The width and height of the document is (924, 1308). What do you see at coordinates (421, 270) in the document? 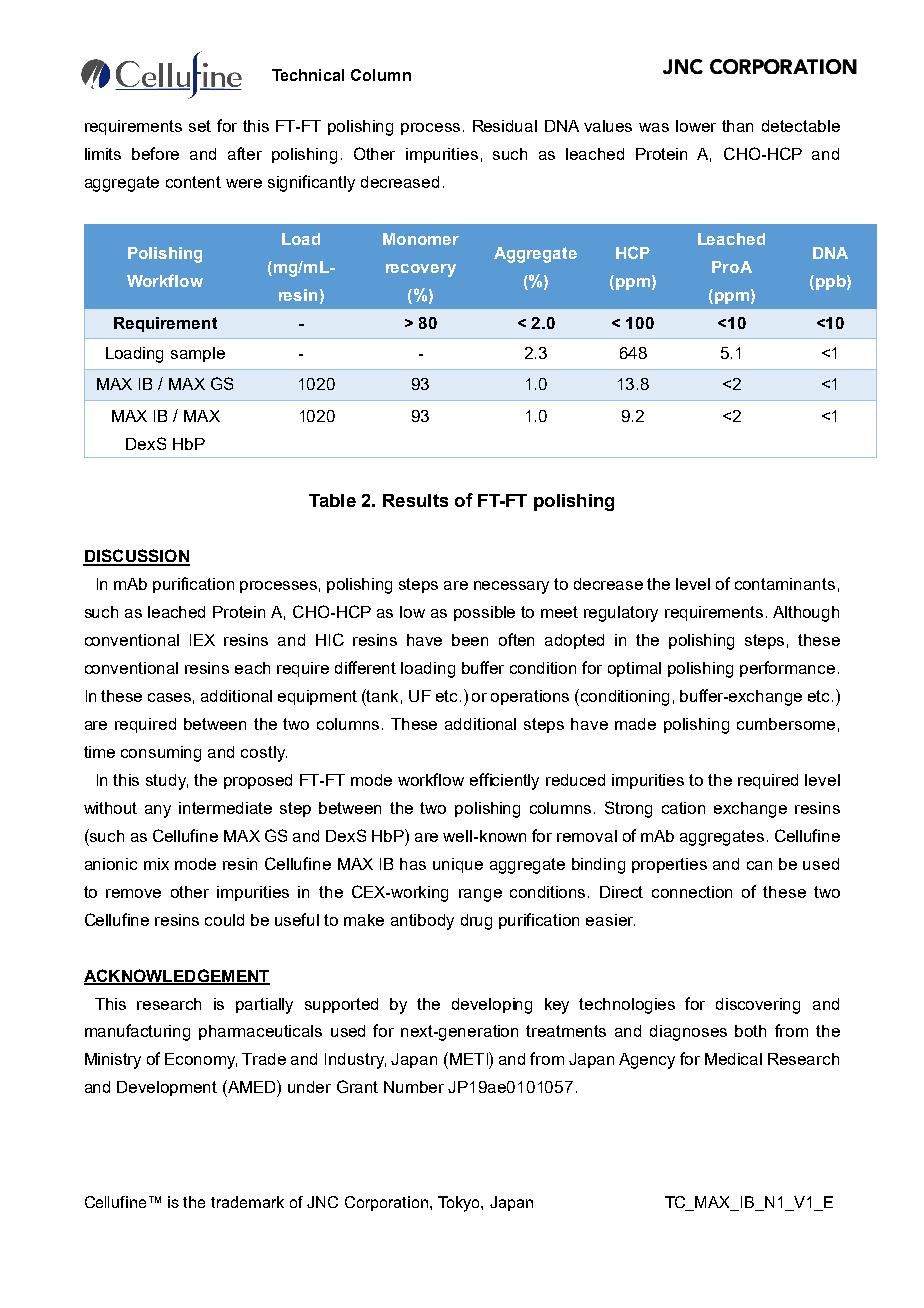
I see `recovery` at bounding box center [421, 270].
